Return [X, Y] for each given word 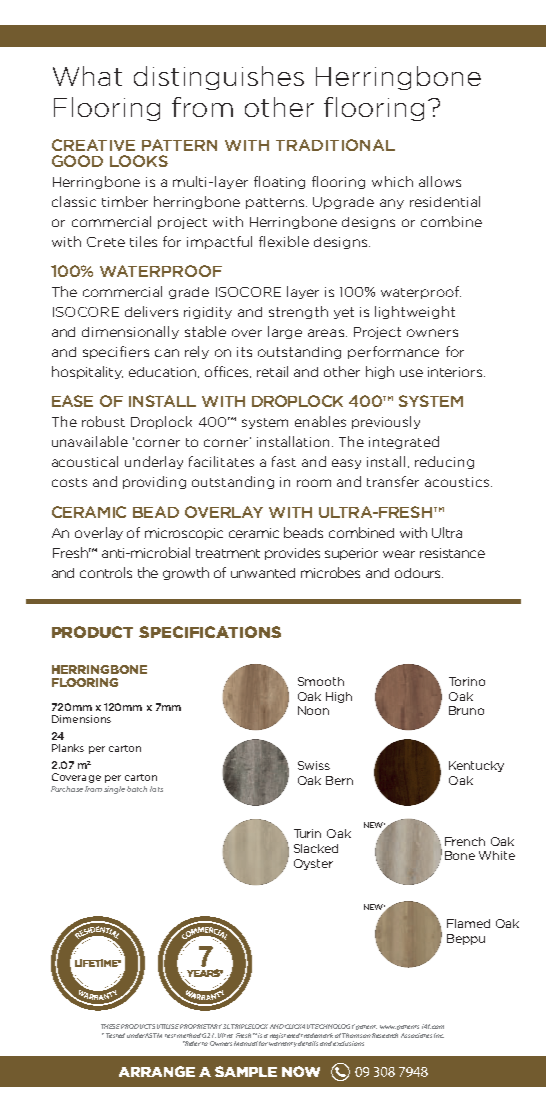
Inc [439, 1035]
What [87, 76]
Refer [192, 1043]
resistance [452, 553]
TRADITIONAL [335, 145]
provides [292, 554]
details [308, 1043]
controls [106, 572]
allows [440, 181]
